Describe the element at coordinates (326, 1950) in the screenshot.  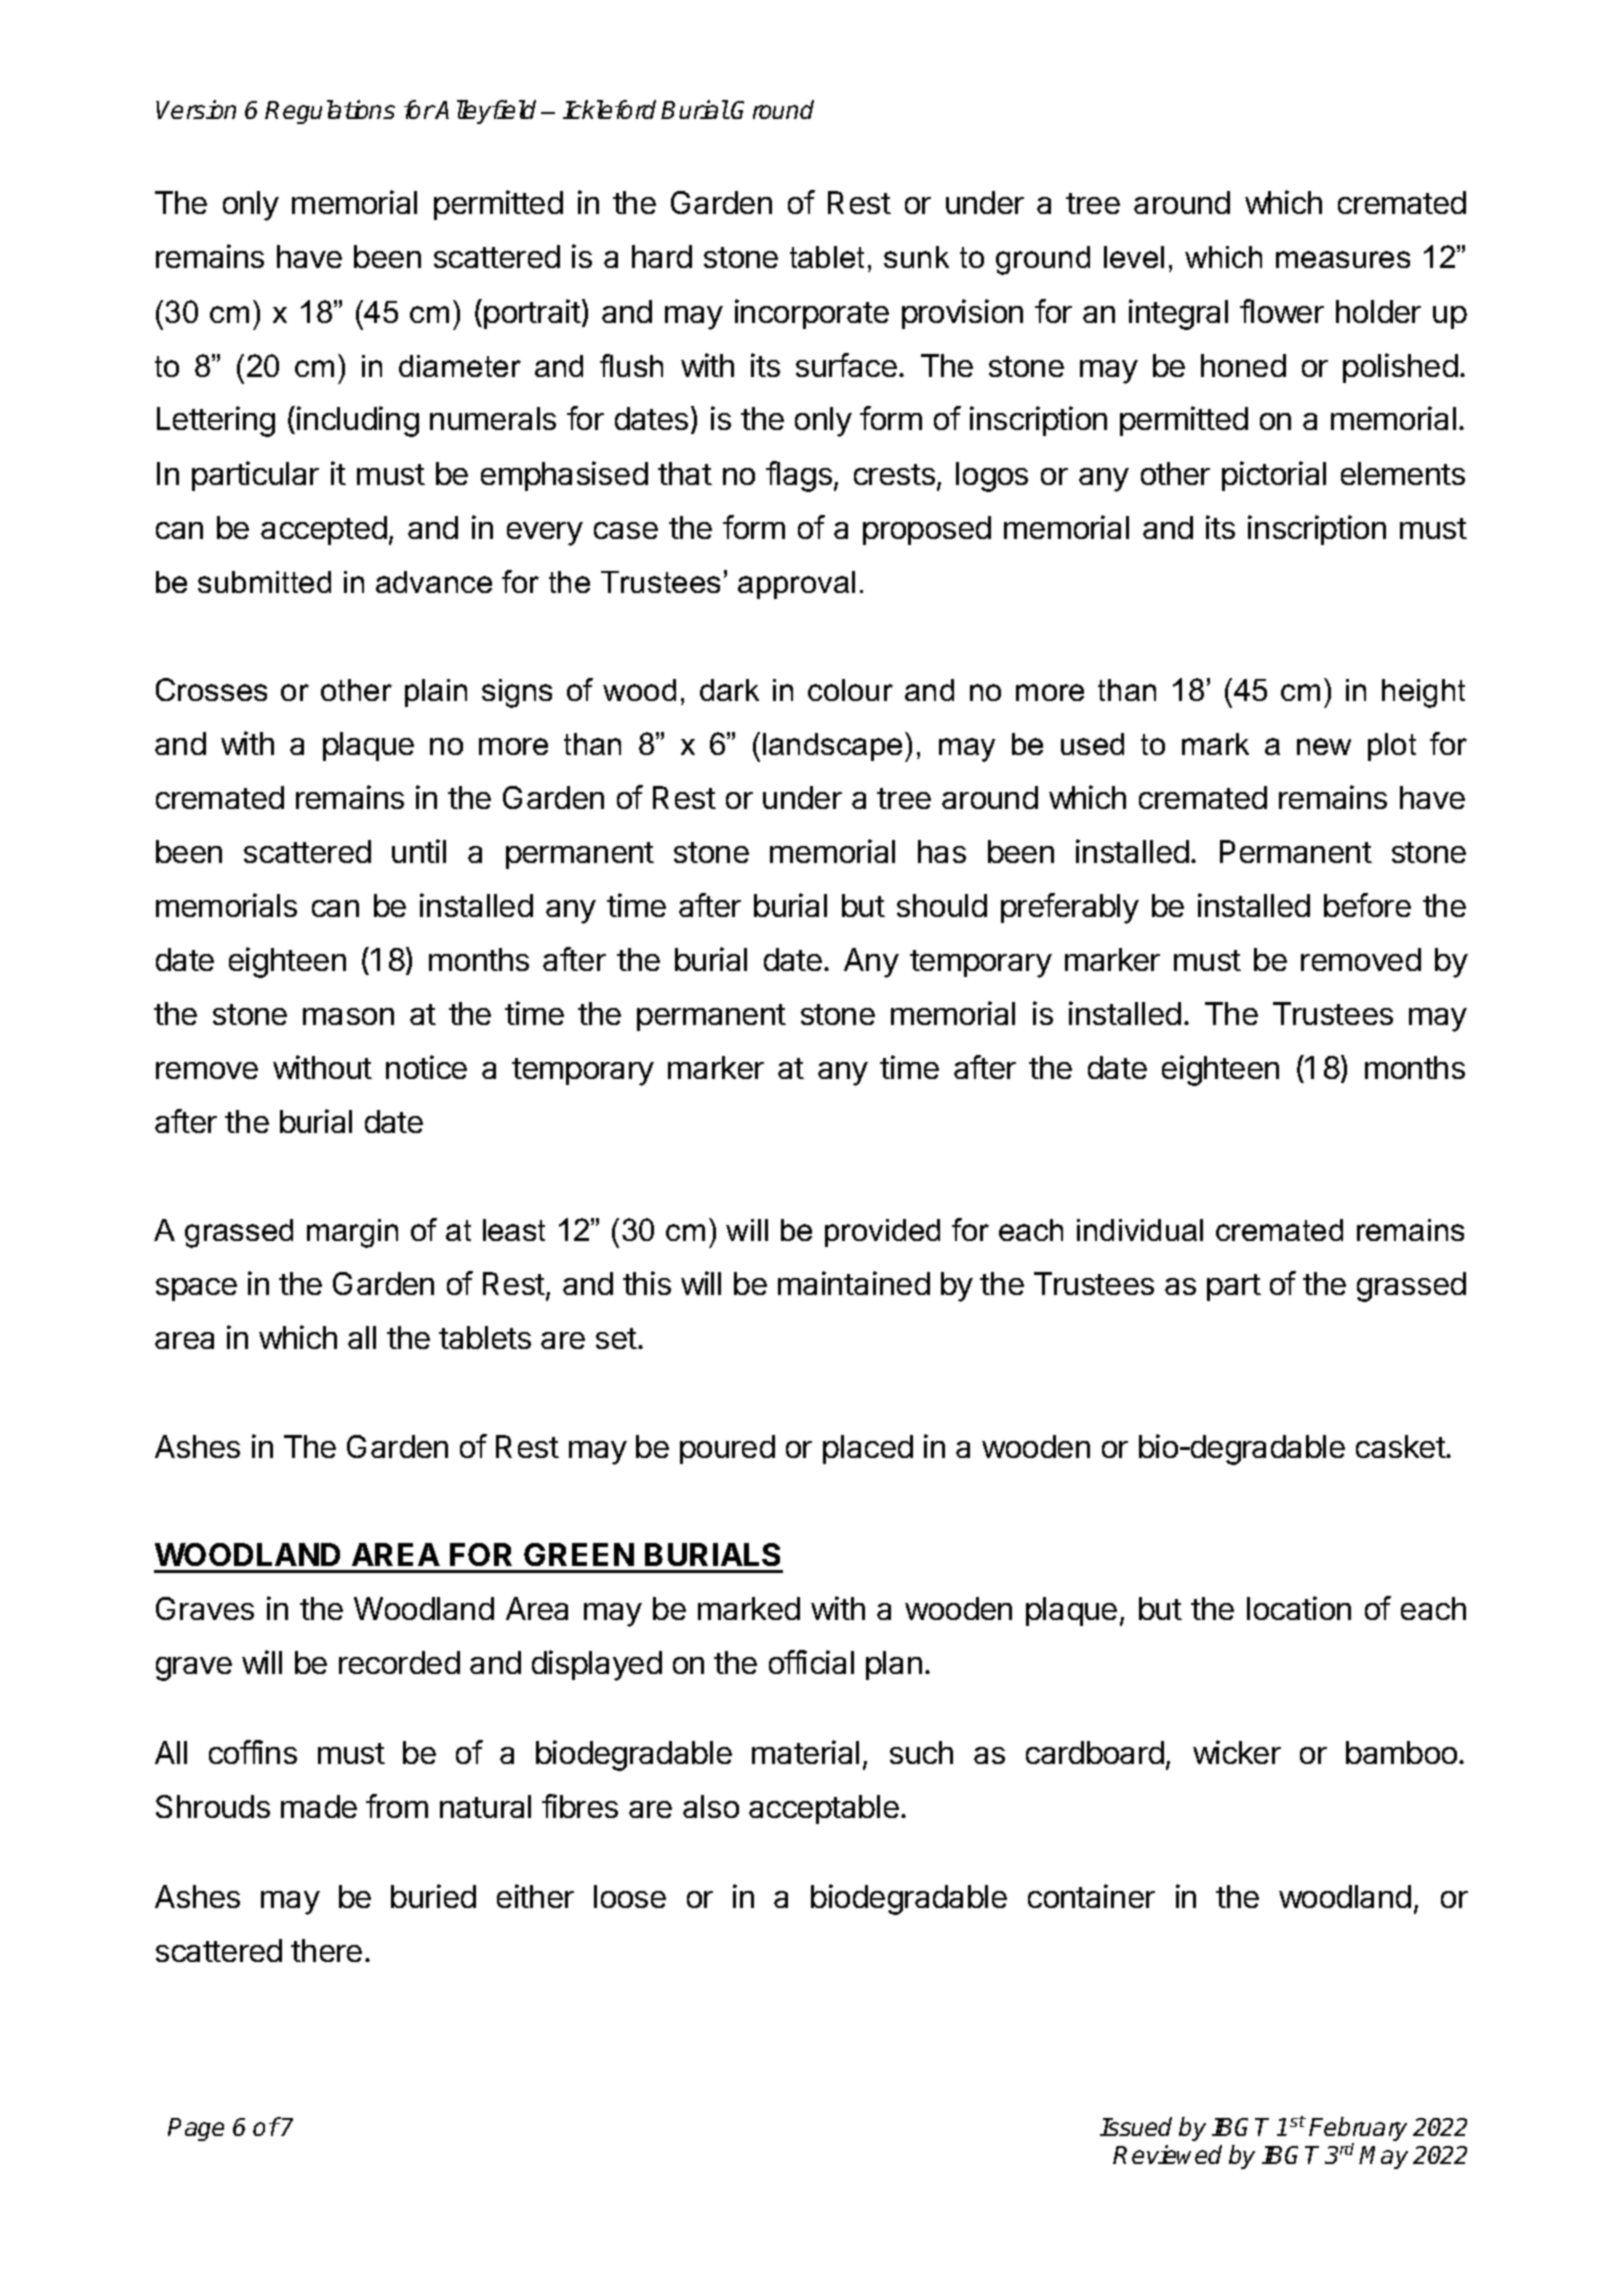
I see `there` at that location.
